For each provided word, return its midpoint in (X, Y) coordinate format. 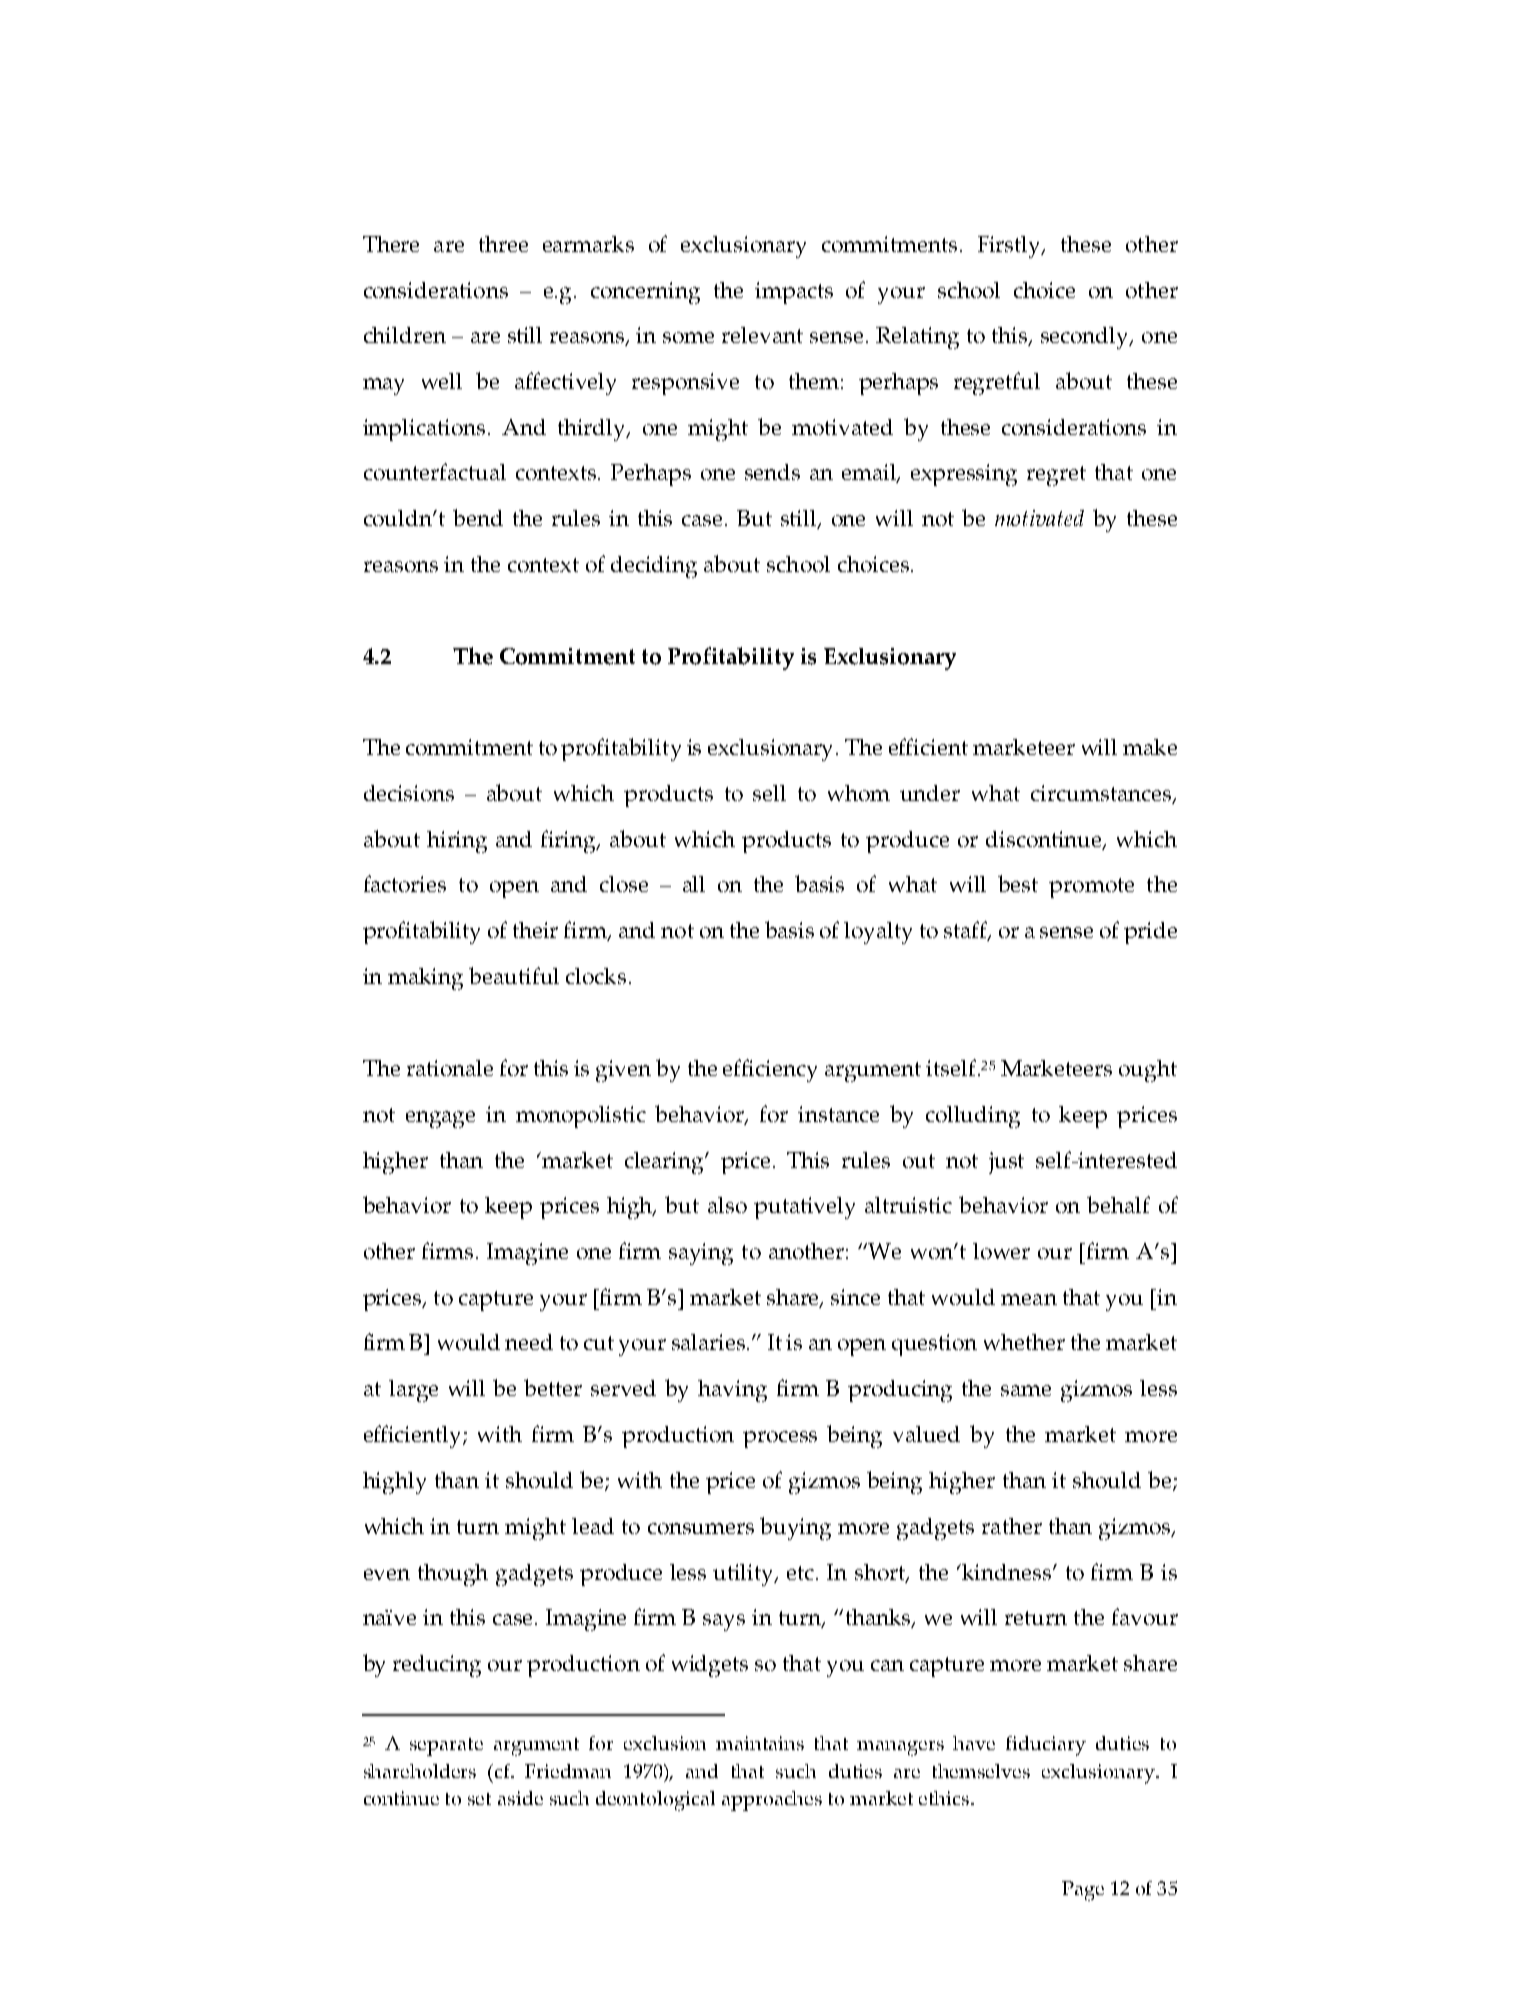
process (780, 1439)
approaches (772, 1801)
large (413, 1391)
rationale (450, 1068)
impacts (794, 293)
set (479, 1799)
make (1150, 747)
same (1026, 1390)
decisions (409, 793)
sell (769, 793)
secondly (1086, 338)
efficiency (770, 1070)
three (503, 244)
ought (1148, 1071)
